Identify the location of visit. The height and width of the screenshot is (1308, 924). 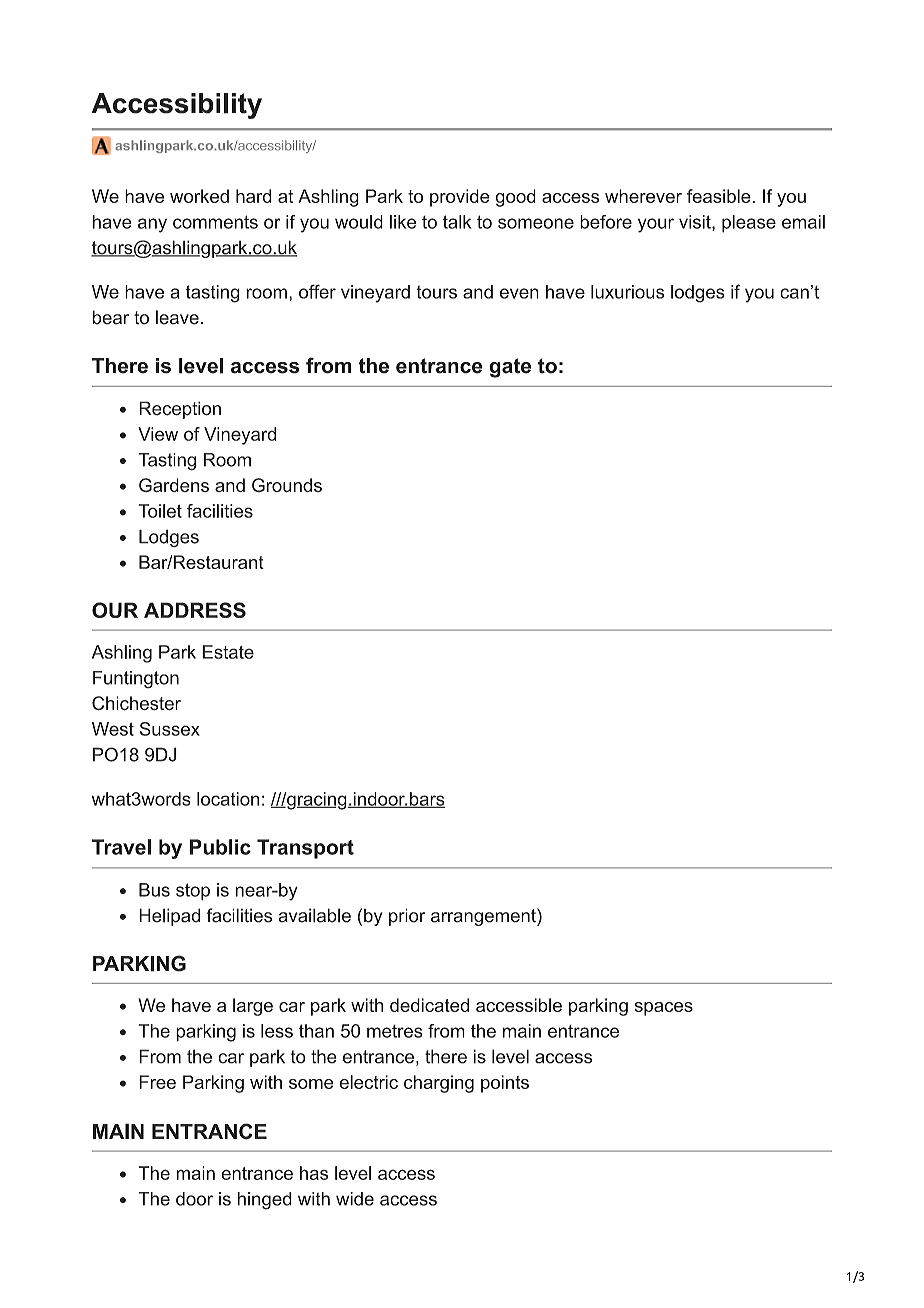
(696, 223).
